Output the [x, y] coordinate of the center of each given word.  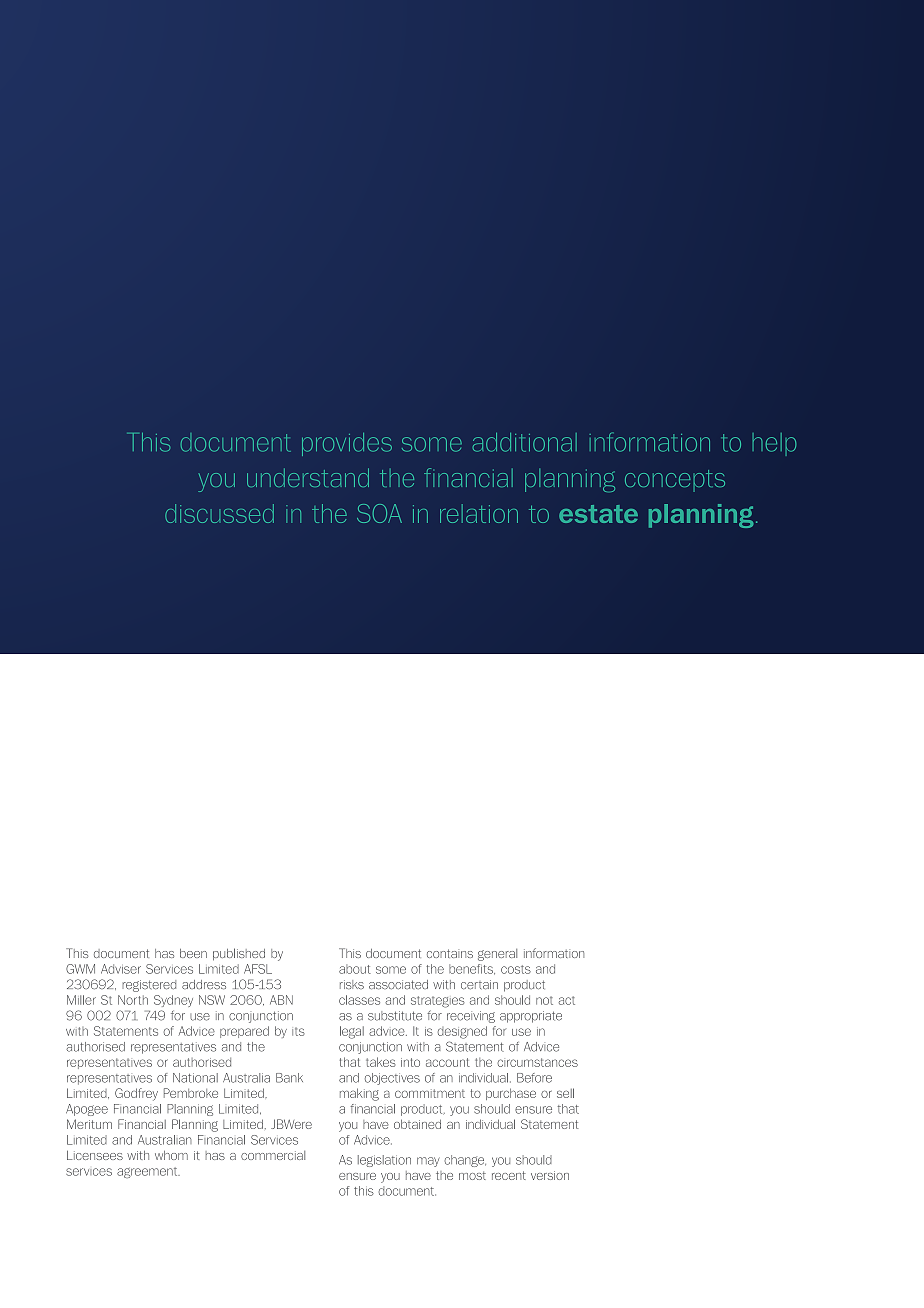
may [428, 1162]
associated [398, 984]
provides [347, 444]
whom [171, 1155]
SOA [379, 513]
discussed [219, 513]
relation [479, 513]
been [193, 953]
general [497, 955]
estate [598, 514]
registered [149, 986]
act [567, 1000]
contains [450, 953]
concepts [675, 481]
